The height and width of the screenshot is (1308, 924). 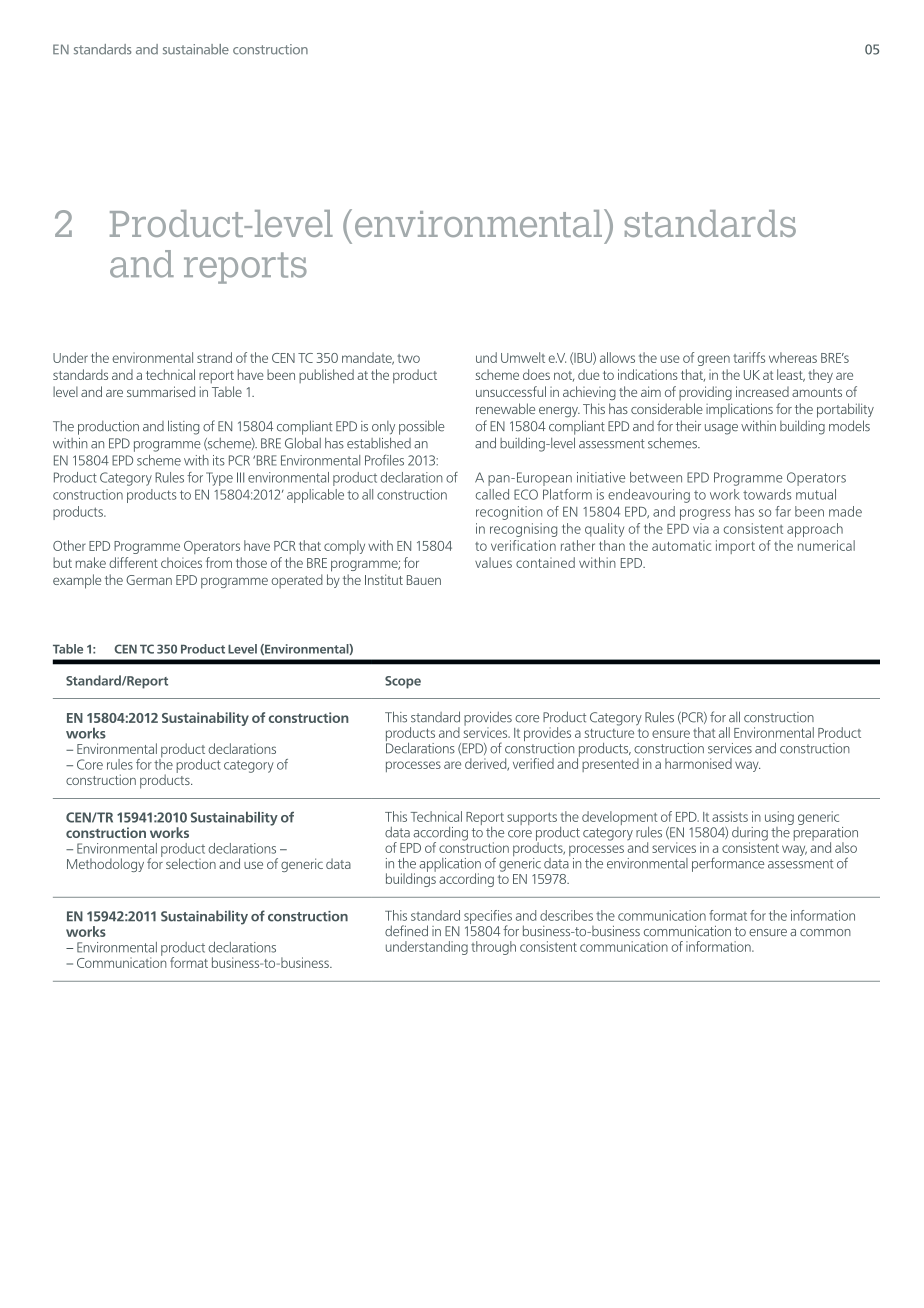 What do you see at coordinates (191, 863) in the screenshot?
I see `selection` at bounding box center [191, 863].
